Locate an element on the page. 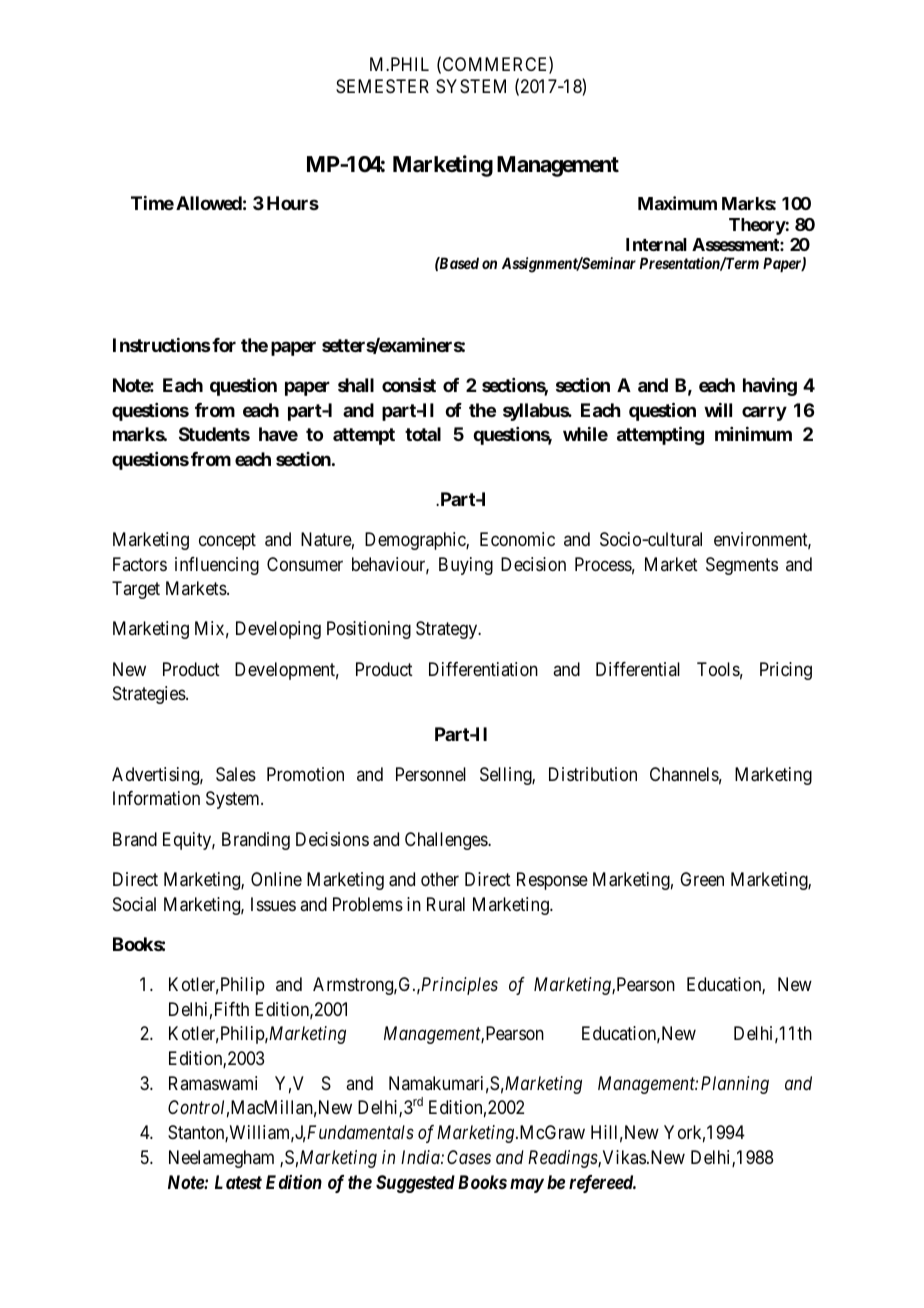 This image has width=924, height=1308. SEMESTER is located at coordinates (382, 86).
